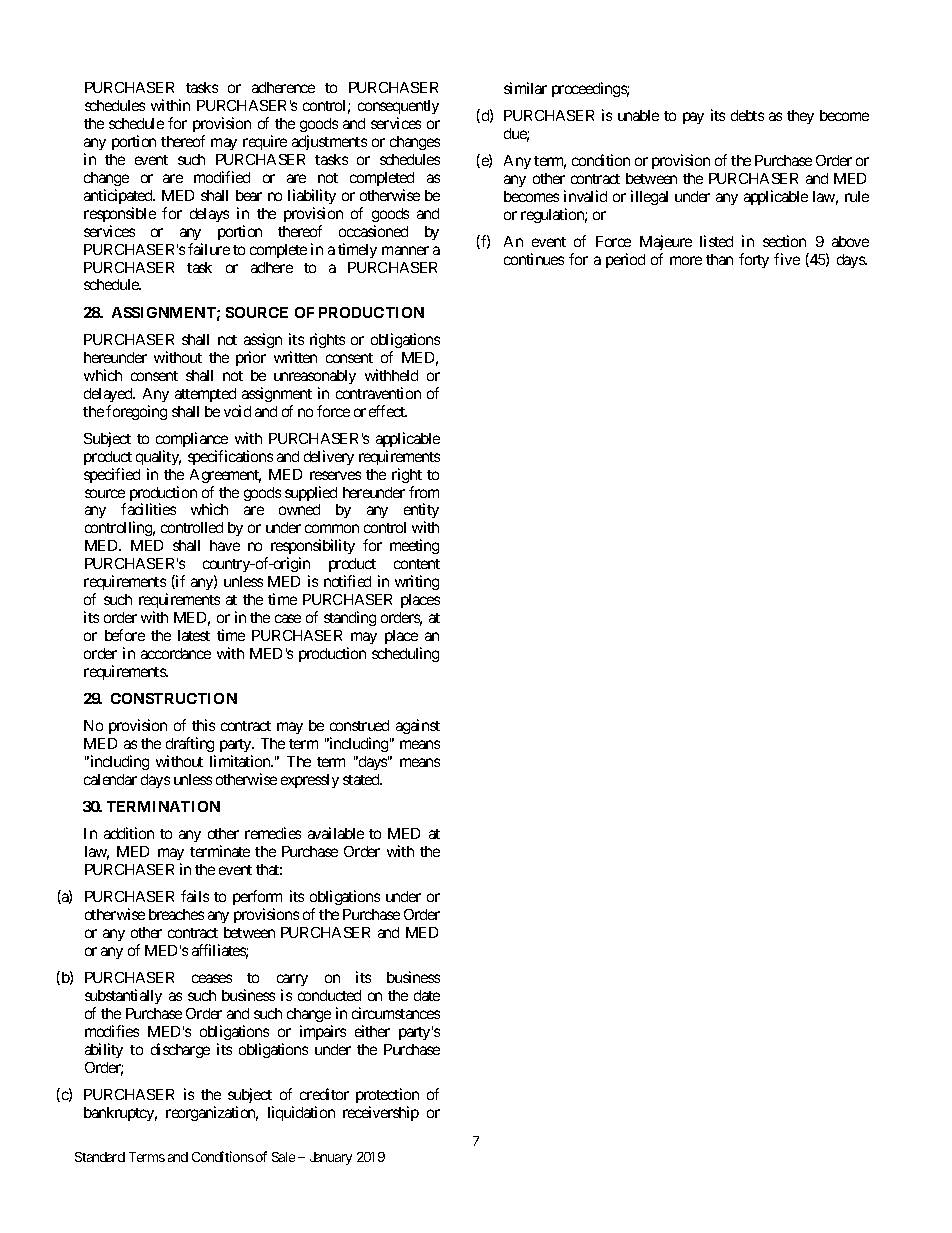 The height and width of the image is (1233, 952). What do you see at coordinates (381, 1113) in the image?
I see `receivership` at bounding box center [381, 1113].
